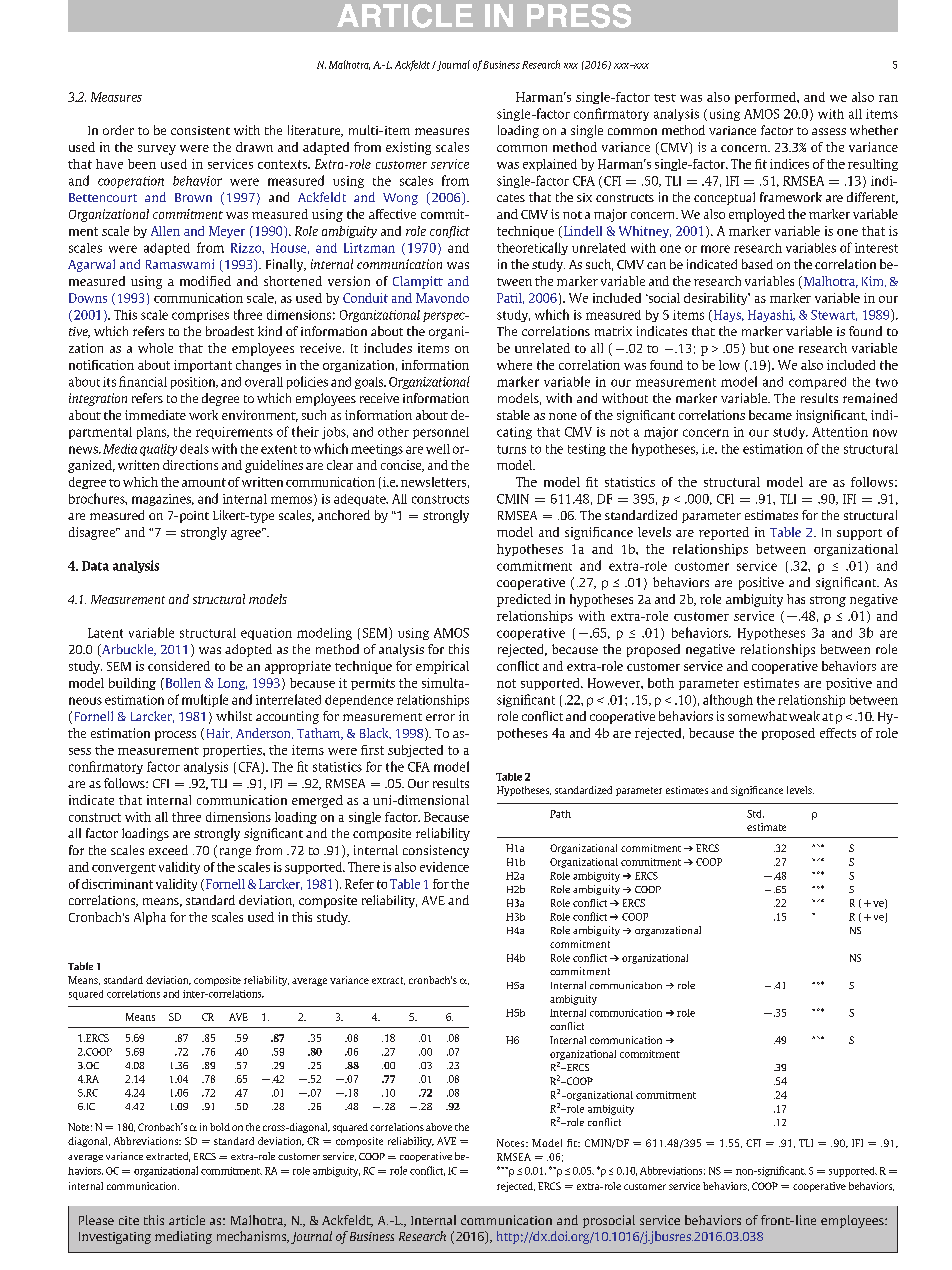  What do you see at coordinates (187, 1220) in the screenshot?
I see `article` at bounding box center [187, 1220].
